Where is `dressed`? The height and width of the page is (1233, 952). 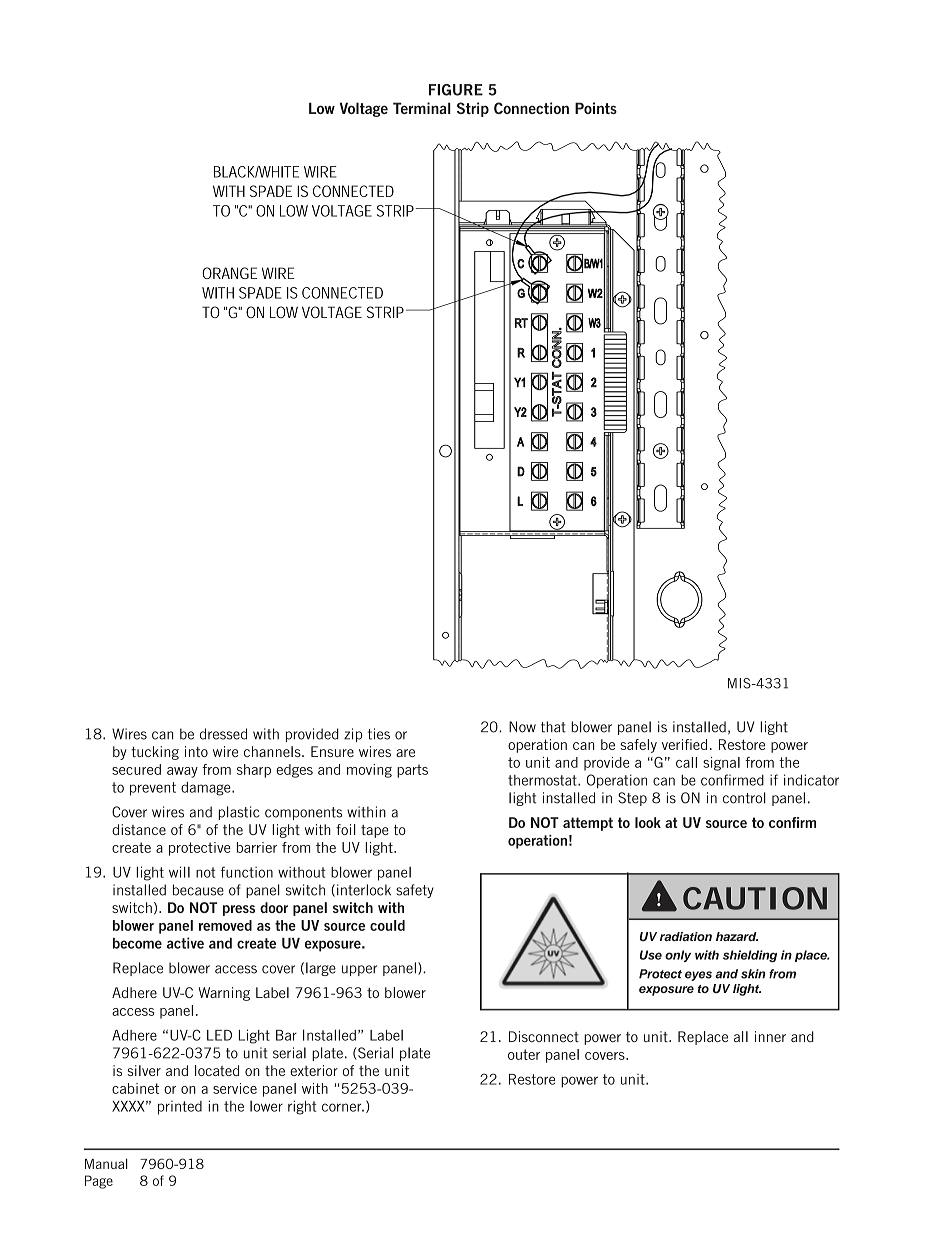 dressed is located at coordinates (223, 734).
